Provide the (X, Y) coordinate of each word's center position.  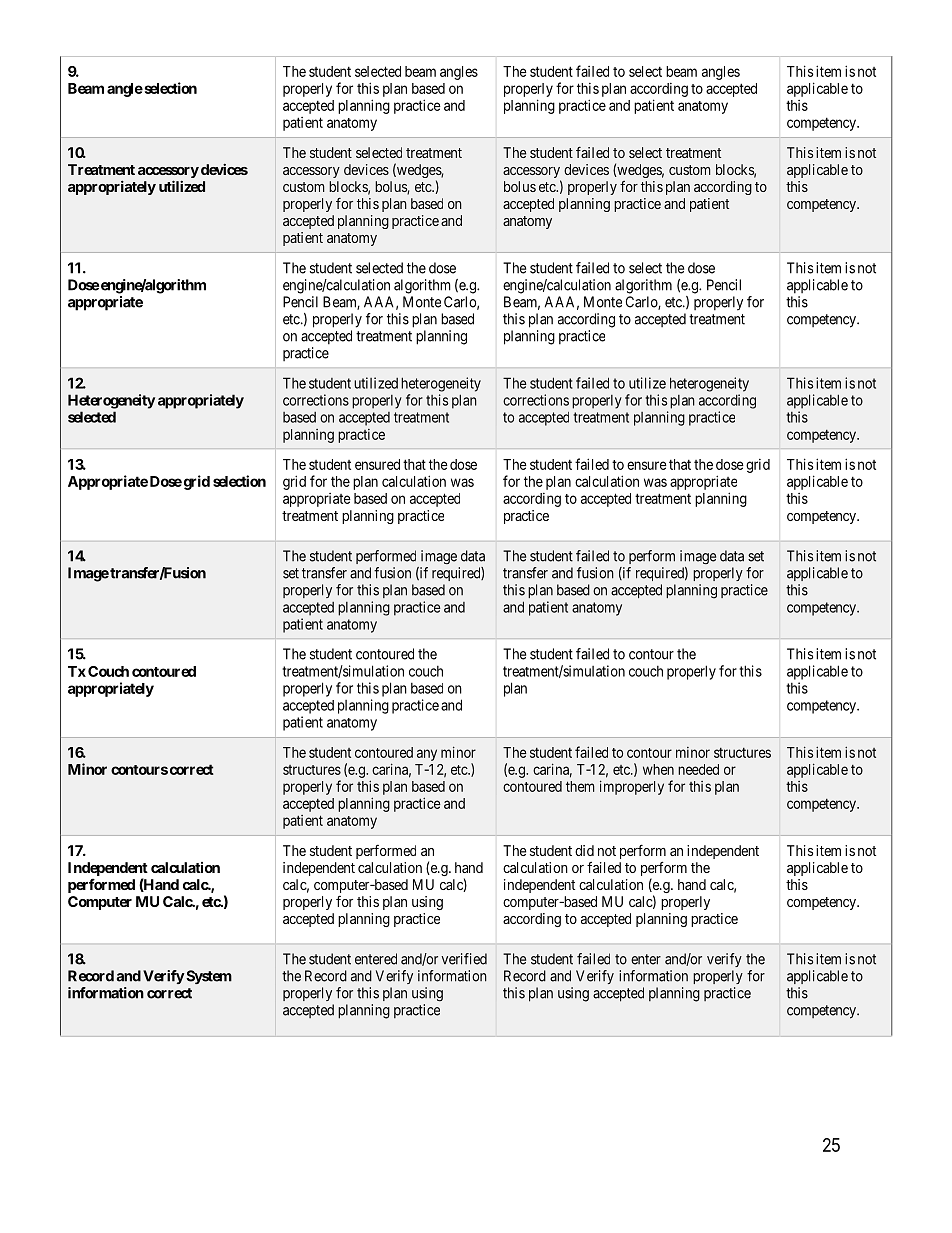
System (208, 977)
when (658, 769)
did (584, 850)
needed (698, 769)
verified (464, 959)
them (580, 786)
